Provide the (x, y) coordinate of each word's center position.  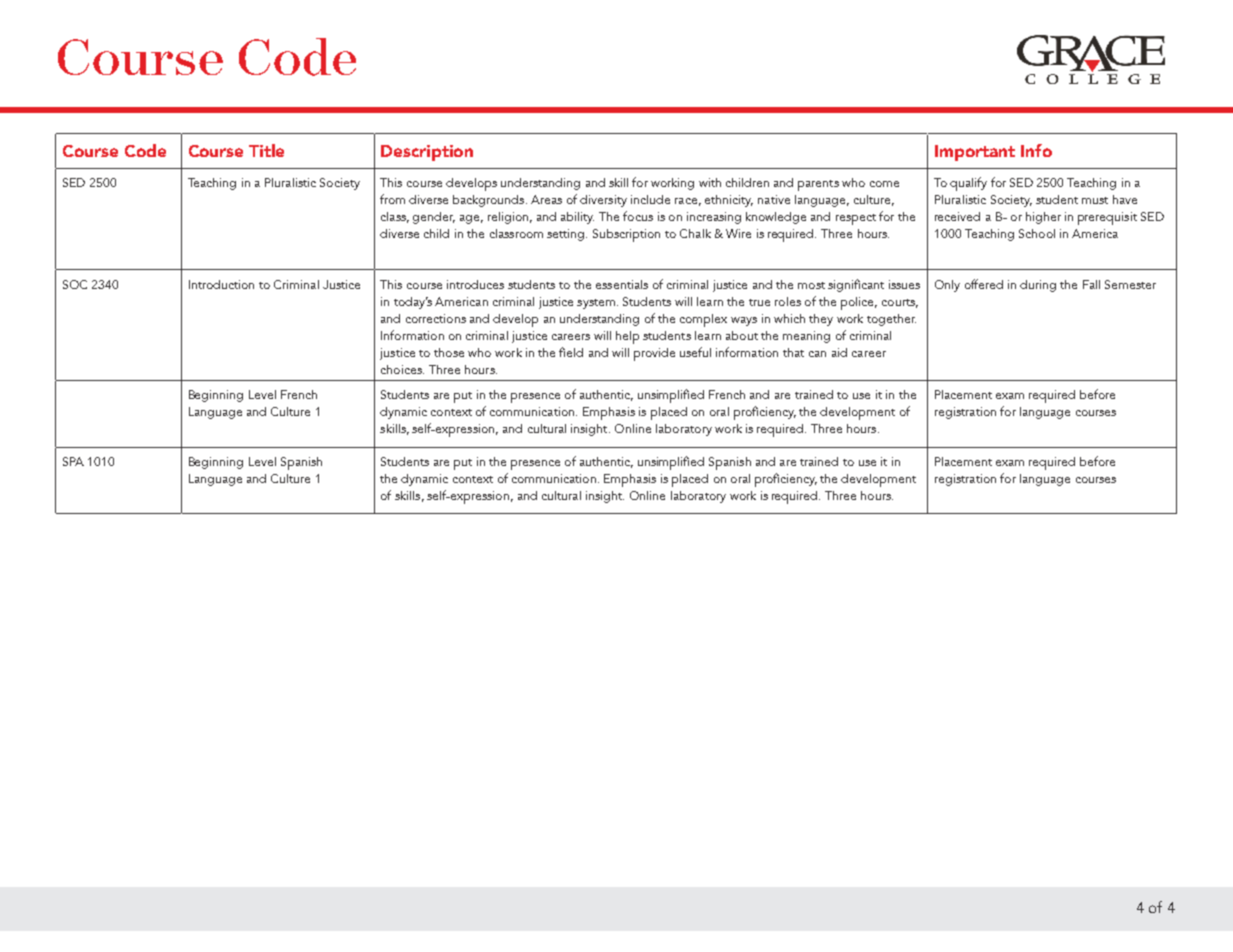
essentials (622, 284)
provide (654, 354)
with (710, 182)
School (1037, 233)
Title (266, 150)
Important (975, 153)
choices (402, 369)
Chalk (695, 233)
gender (434, 218)
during (1038, 286)
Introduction (221, 284)
